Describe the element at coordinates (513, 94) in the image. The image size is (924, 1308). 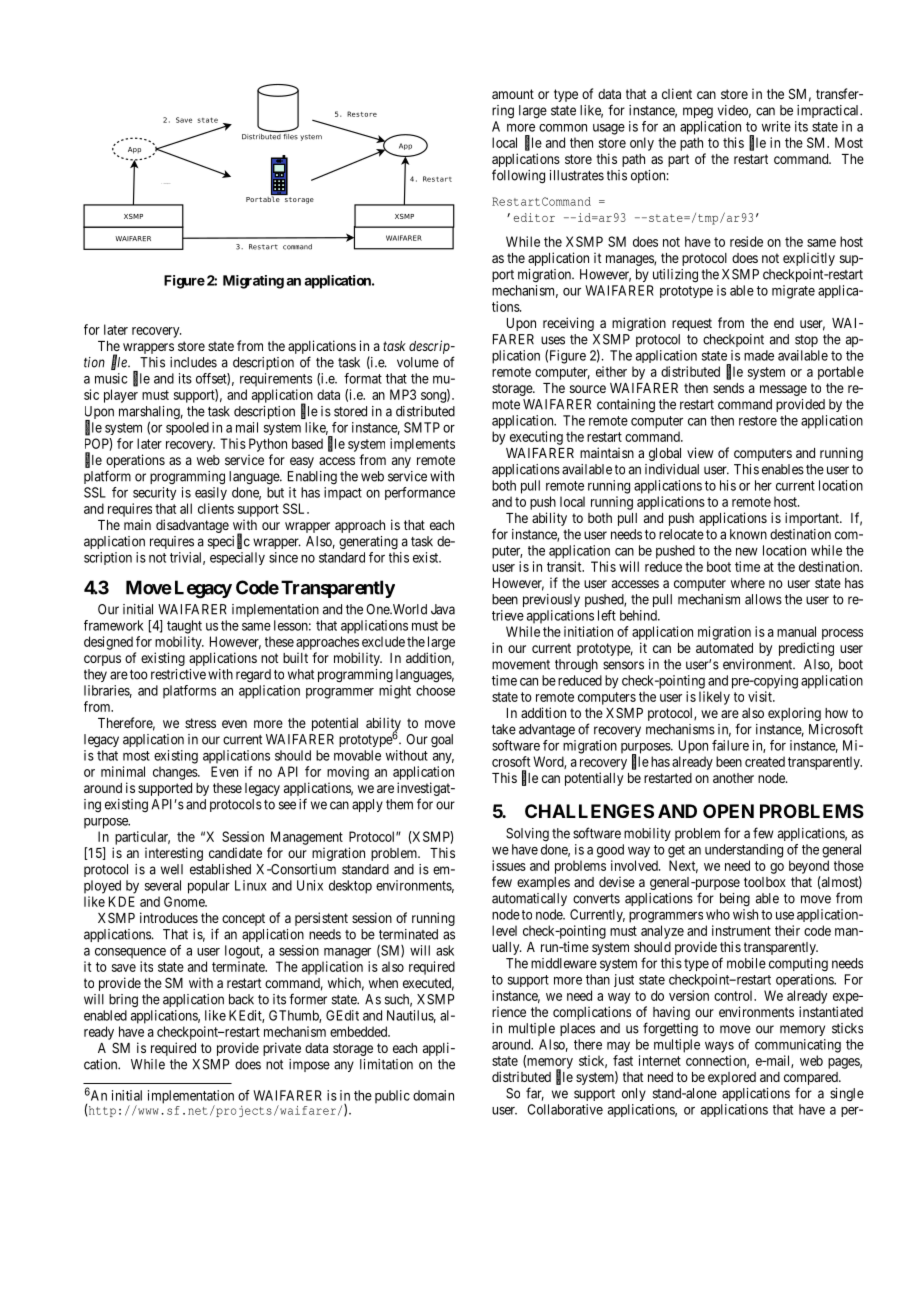
I see `amount` at that location.
